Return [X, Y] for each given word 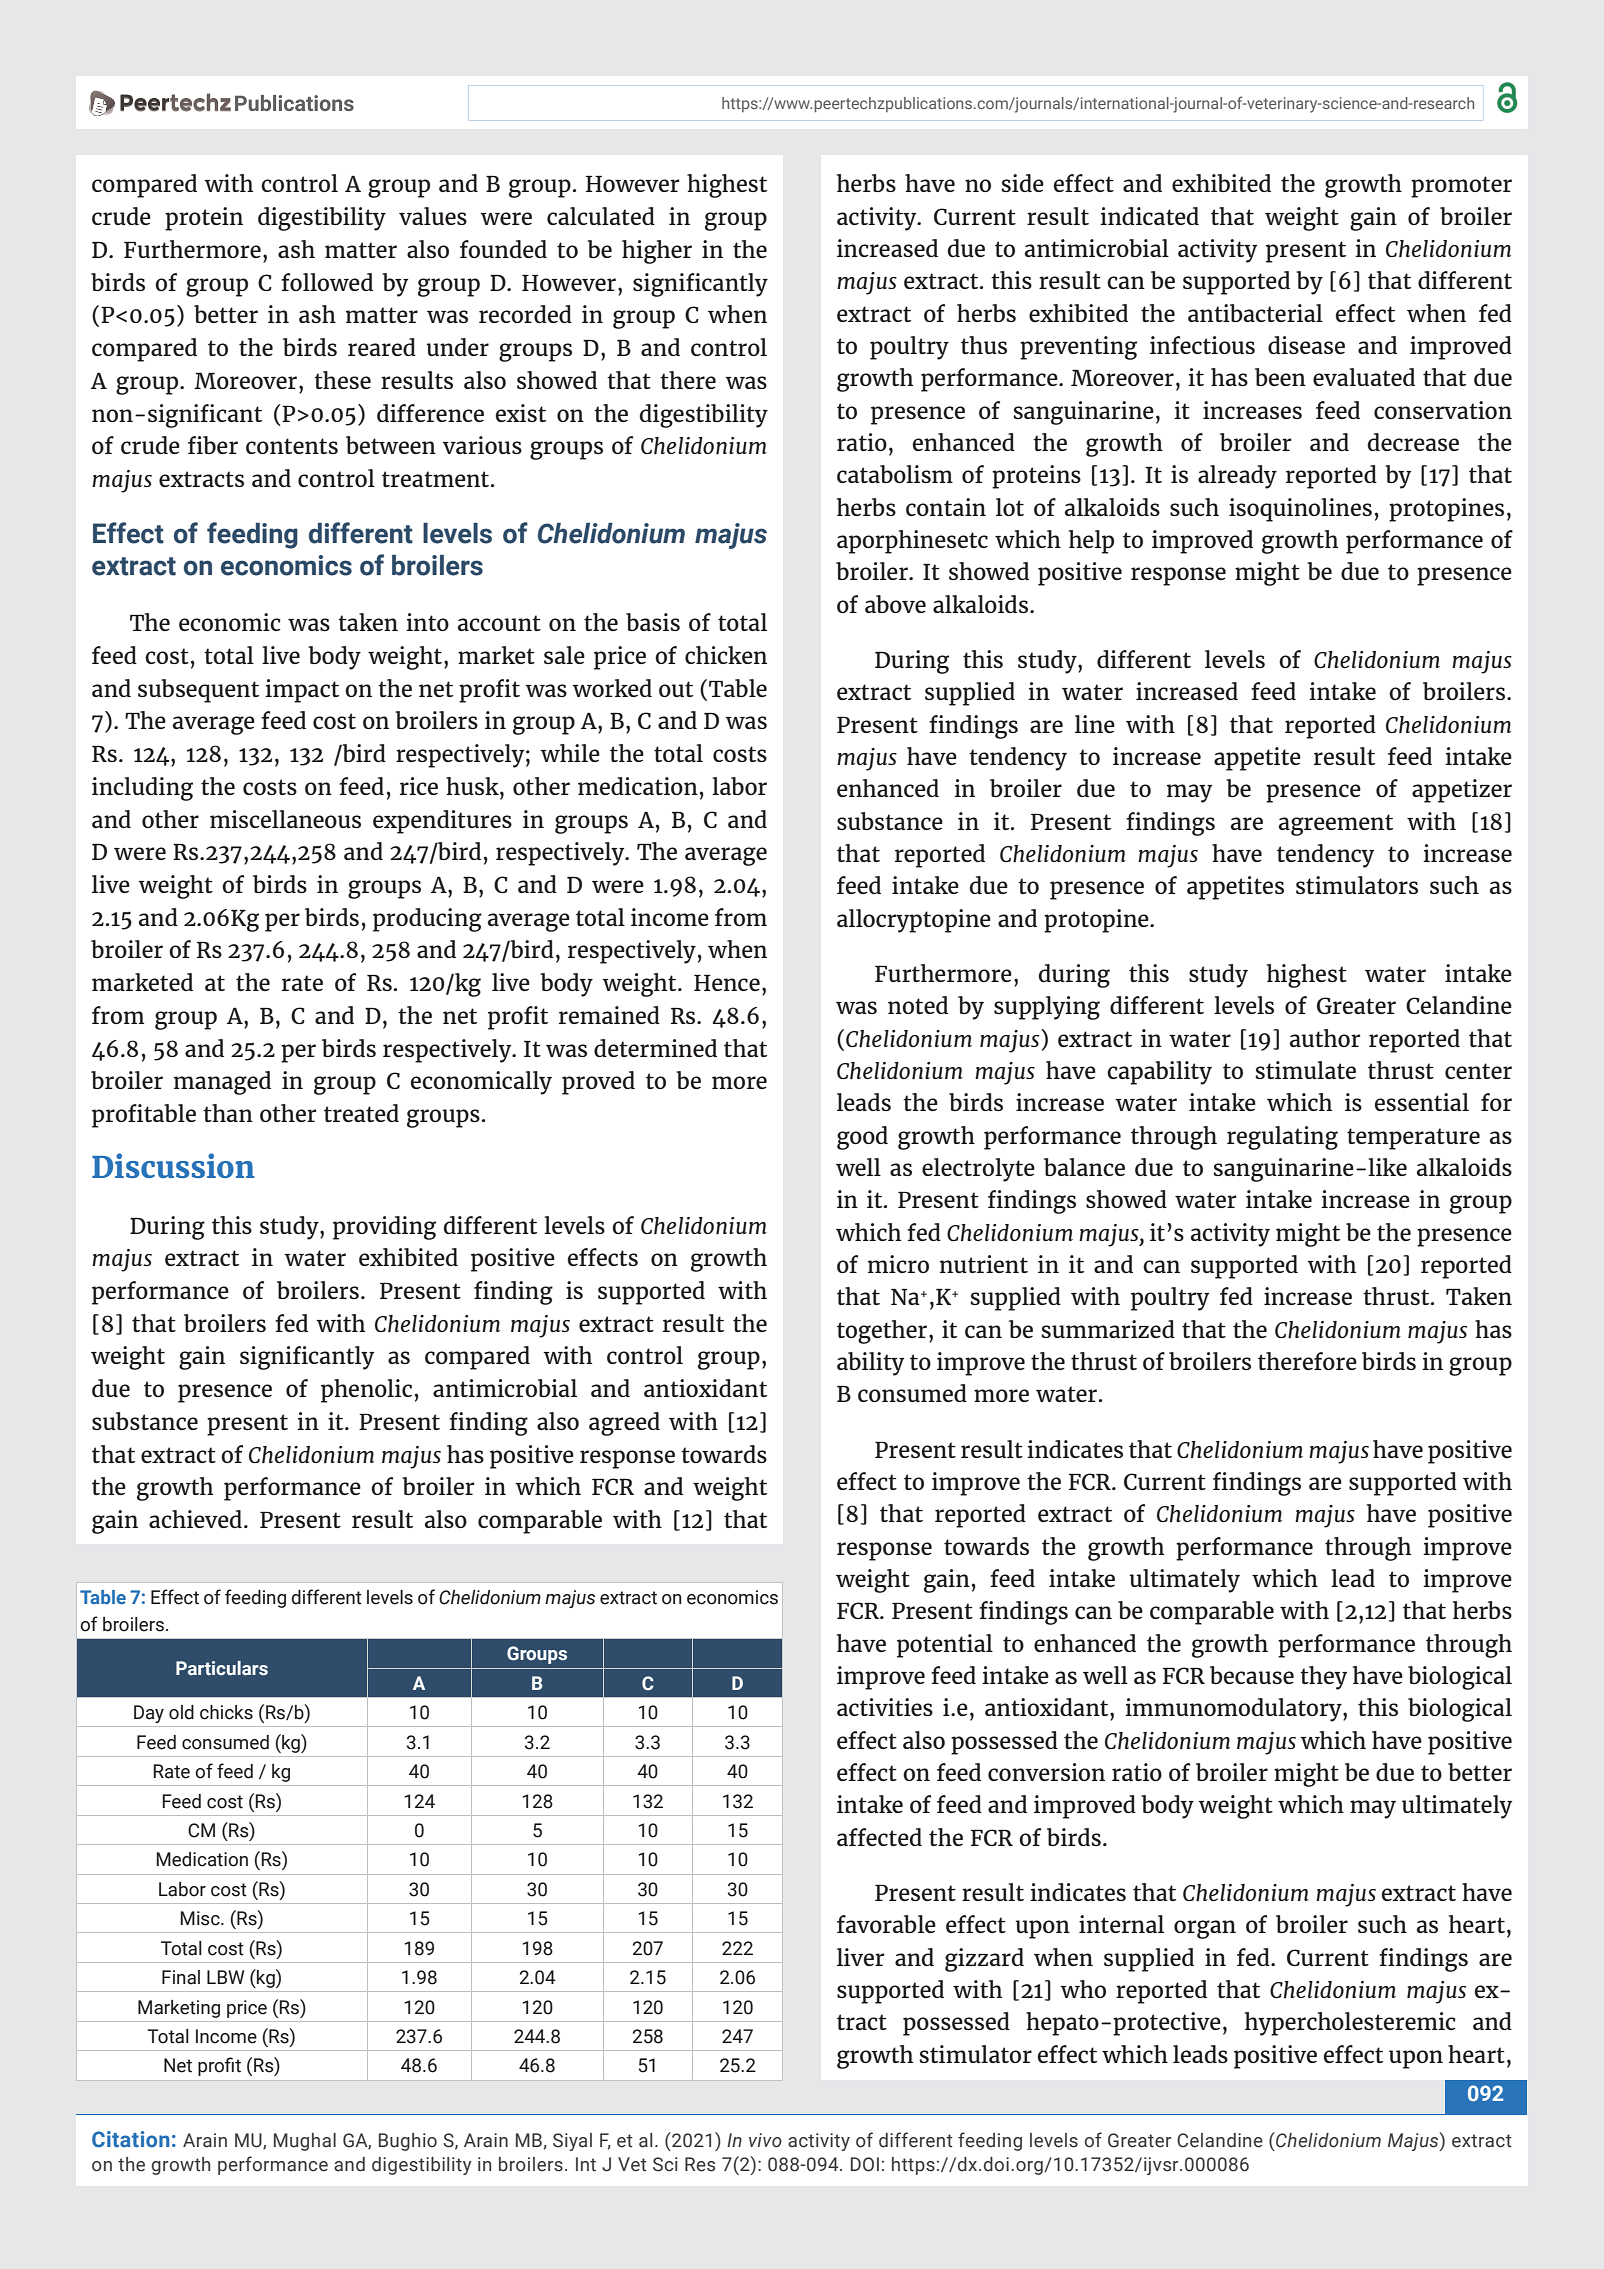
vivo [765, 2140]
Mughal [305, 2142]
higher [657, 252]
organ [1205, 1929]
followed [327, 282]
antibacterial [1255, 313]
